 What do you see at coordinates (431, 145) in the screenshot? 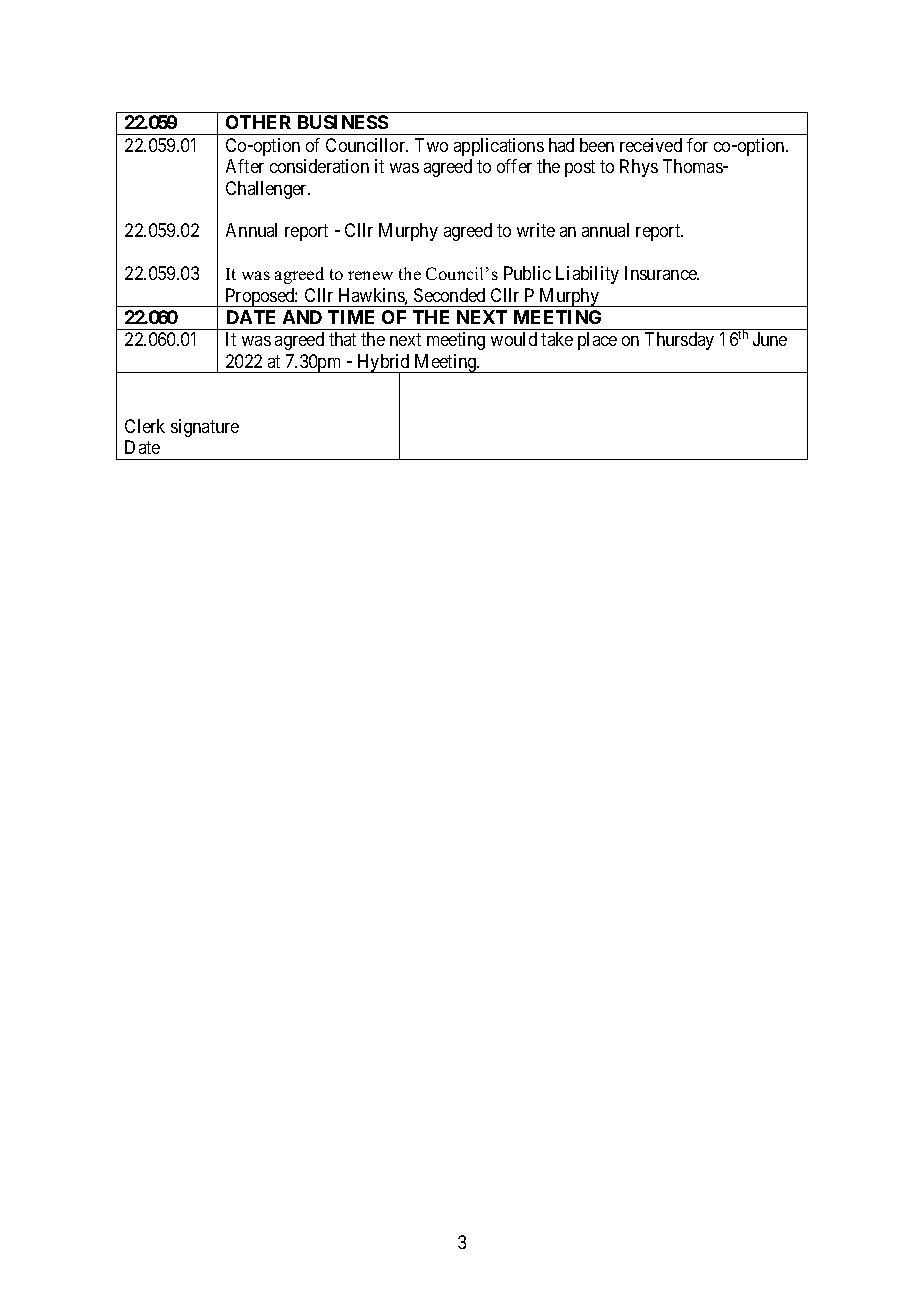
I see `Two` at bounding box center [431, 145].
